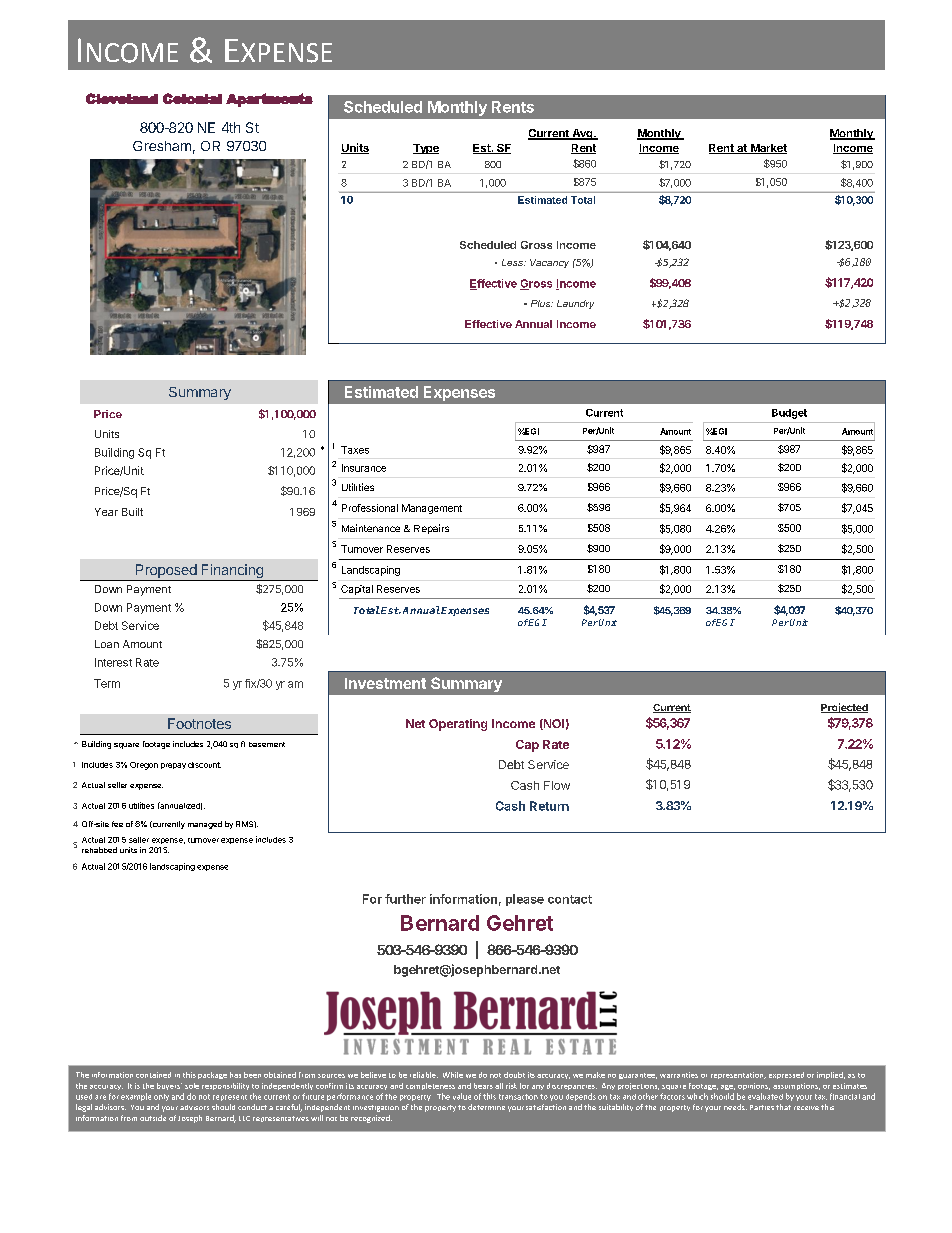  Describe the element at coordinates (789, 414) in the screenshot. I see `Budget` at that location.
